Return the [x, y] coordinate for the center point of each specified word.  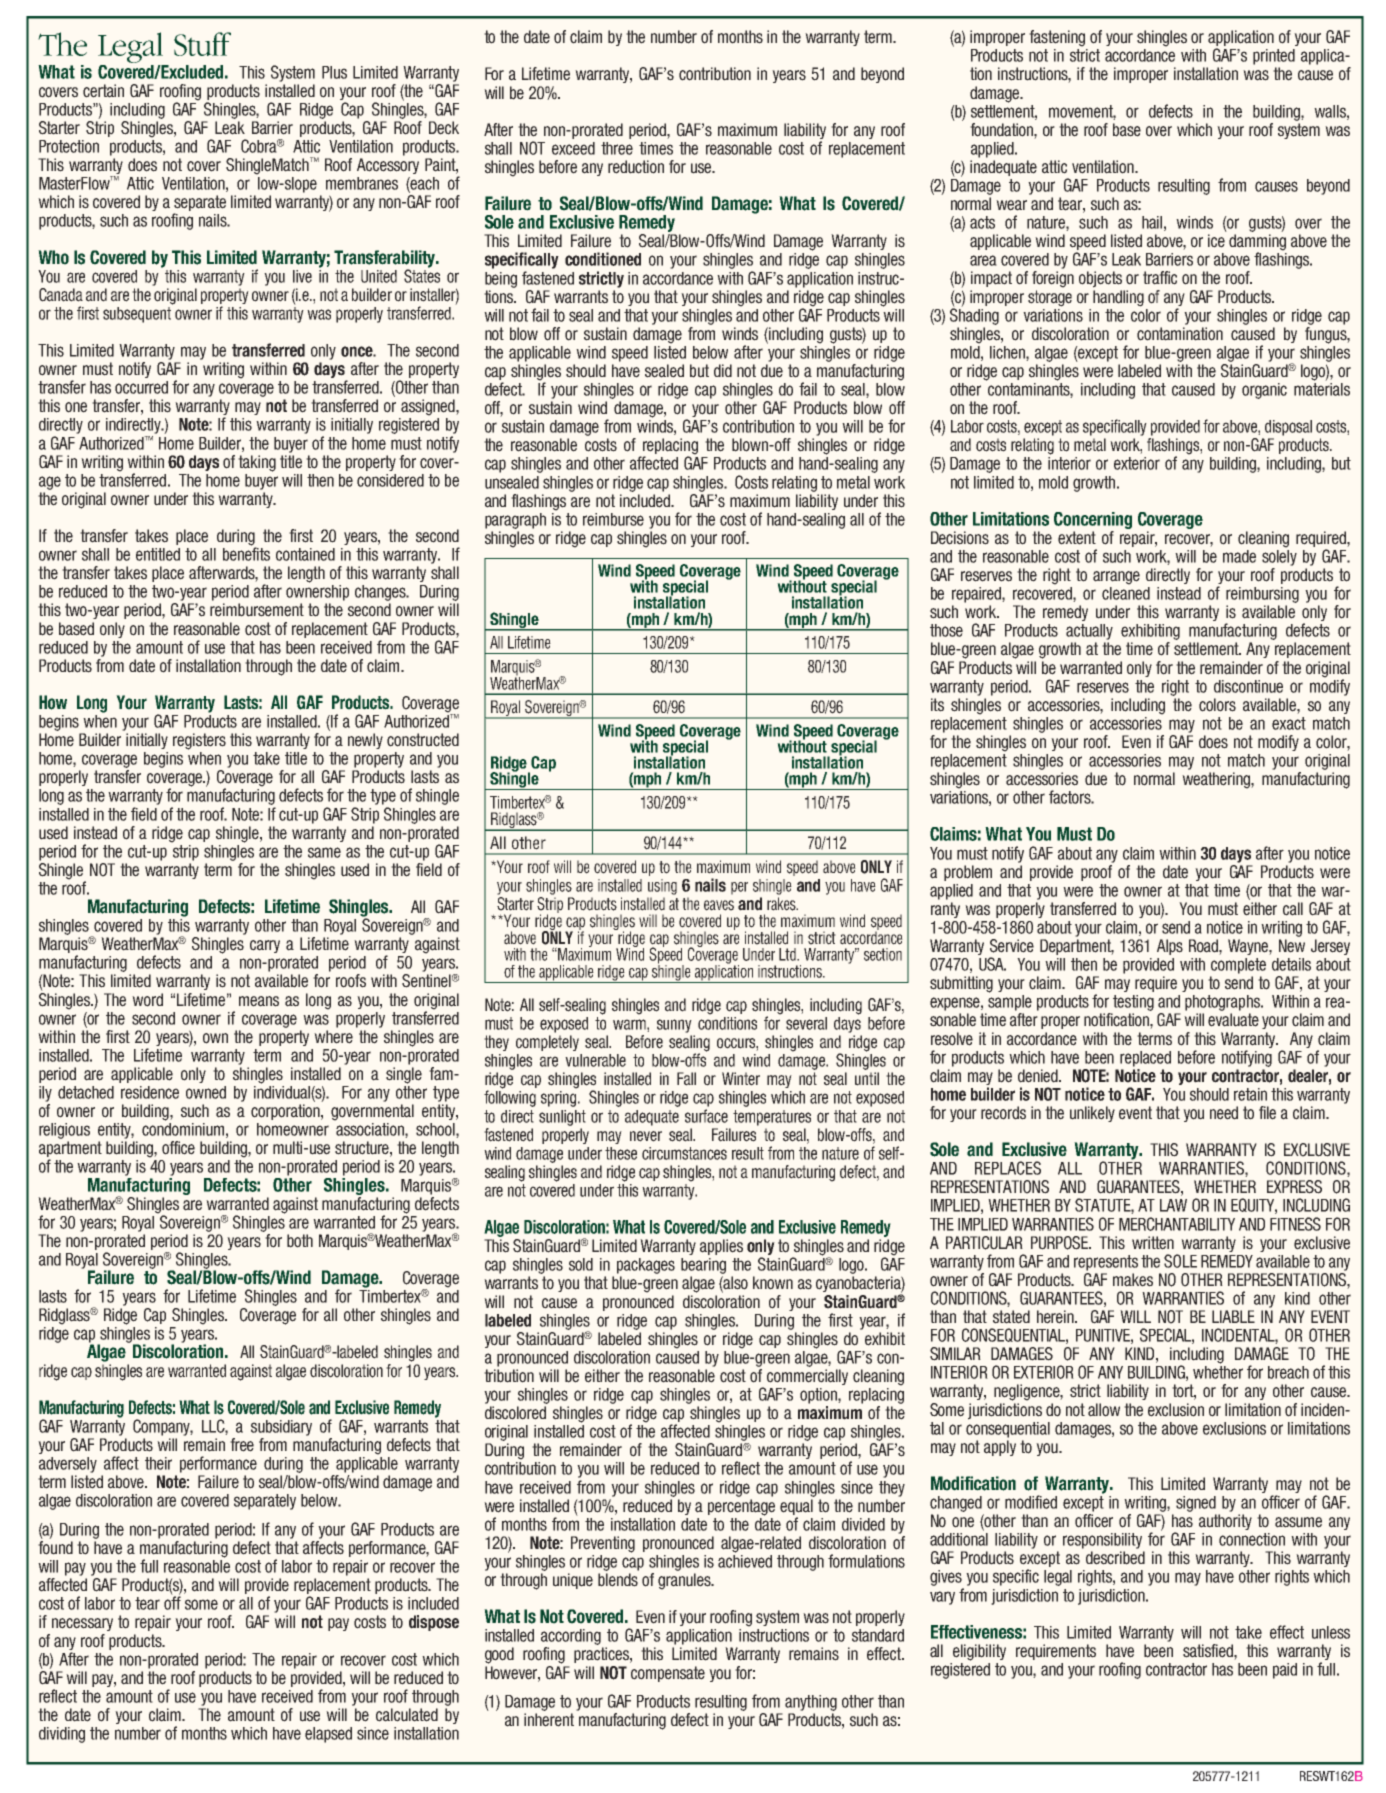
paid [1285, 1671]
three [617, 148]
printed [1274, 57]
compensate [668, 1674]
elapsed [328, 1735]
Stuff [202, 44]
